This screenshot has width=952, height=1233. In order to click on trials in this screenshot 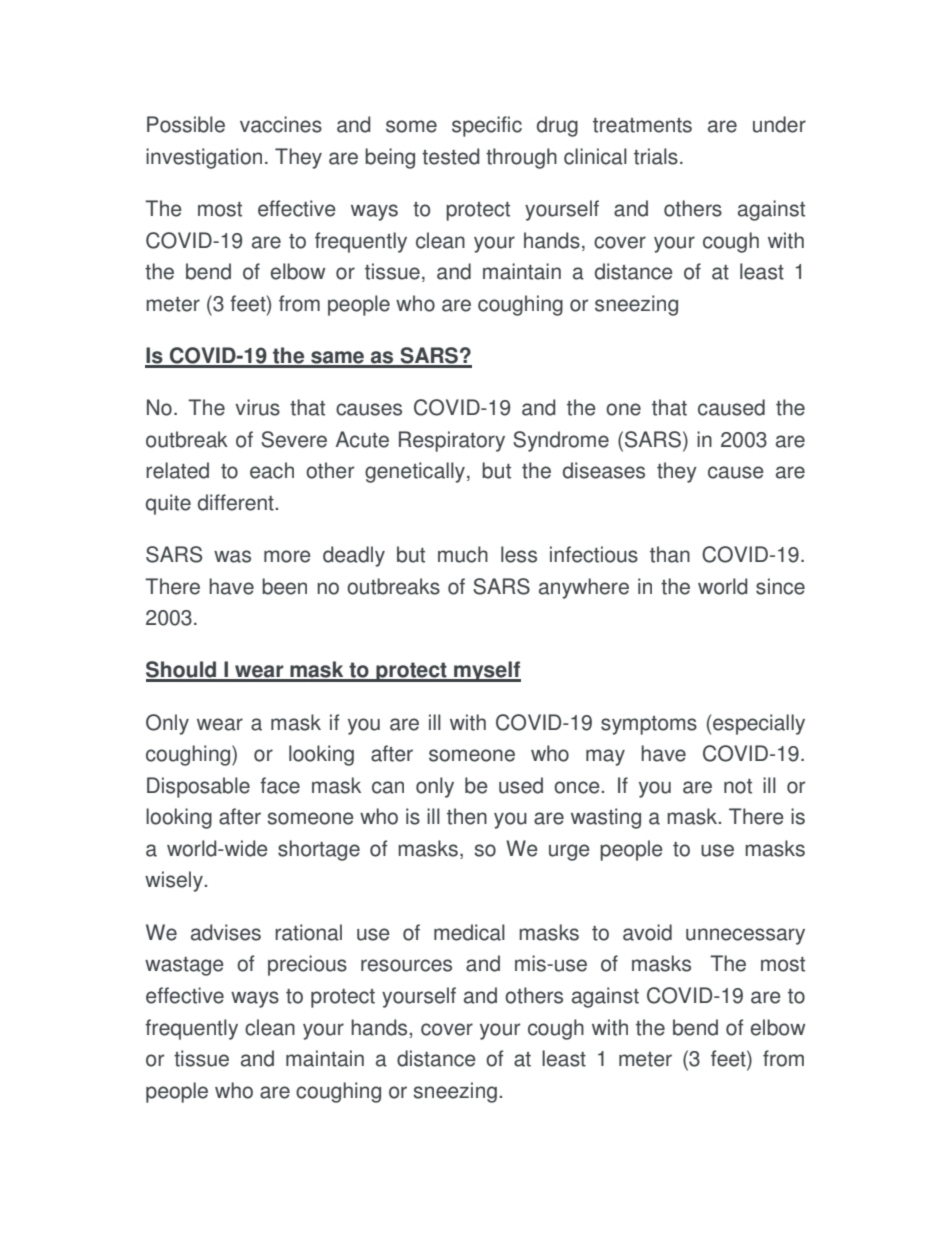, I will do `click(656, 156)`.
